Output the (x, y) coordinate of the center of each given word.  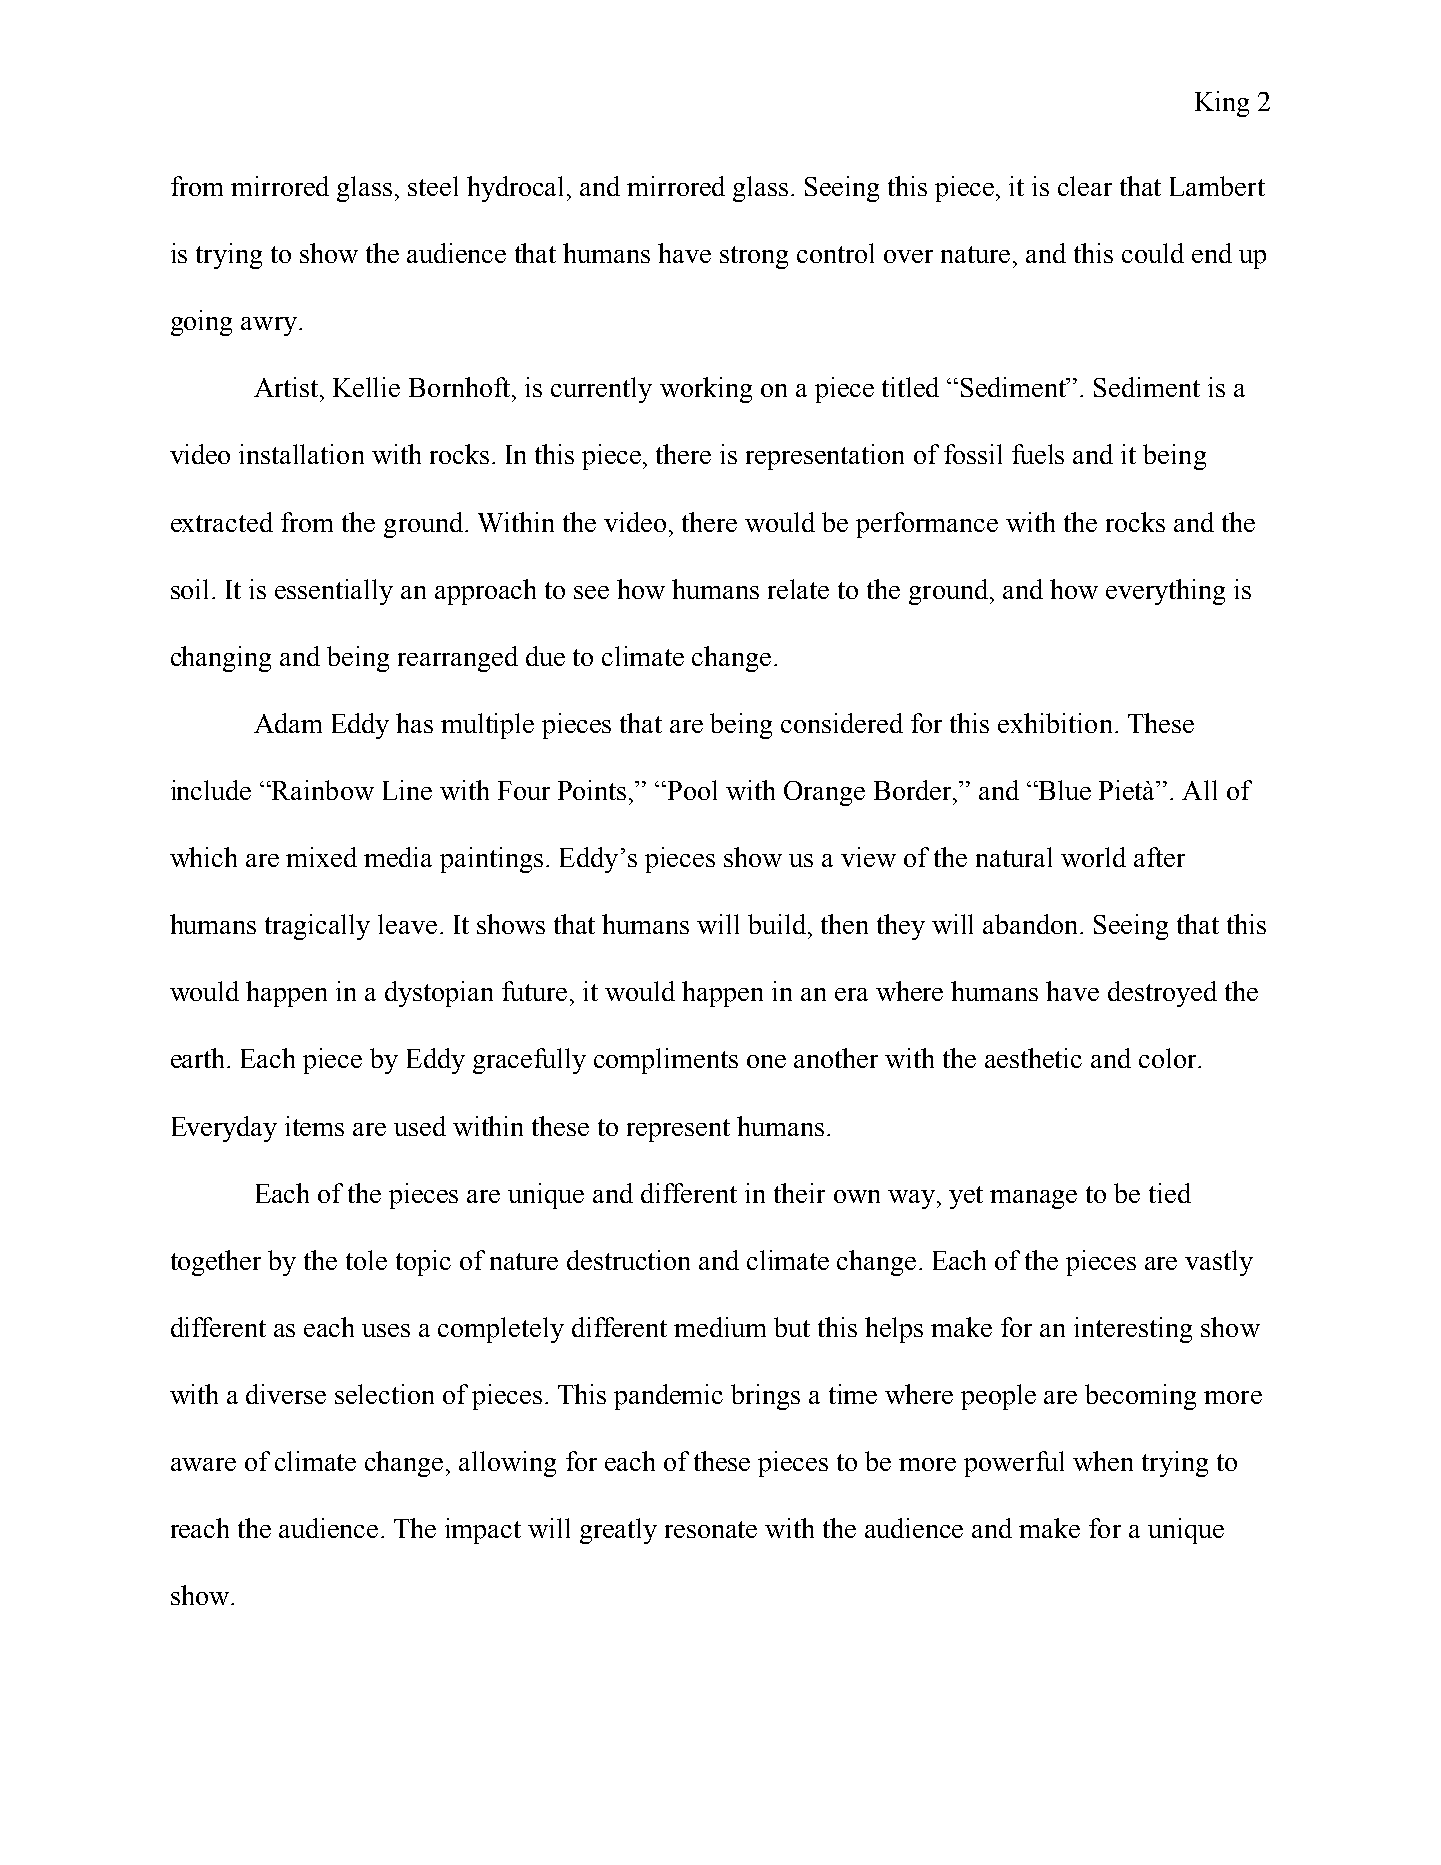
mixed (321, 857)
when (1103, 1461)
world (1093, 857)
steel (433, 186)
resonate (711, 1529)
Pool (691, 790)
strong (754, 257)
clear (1085, 186)
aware (203, 1464)
